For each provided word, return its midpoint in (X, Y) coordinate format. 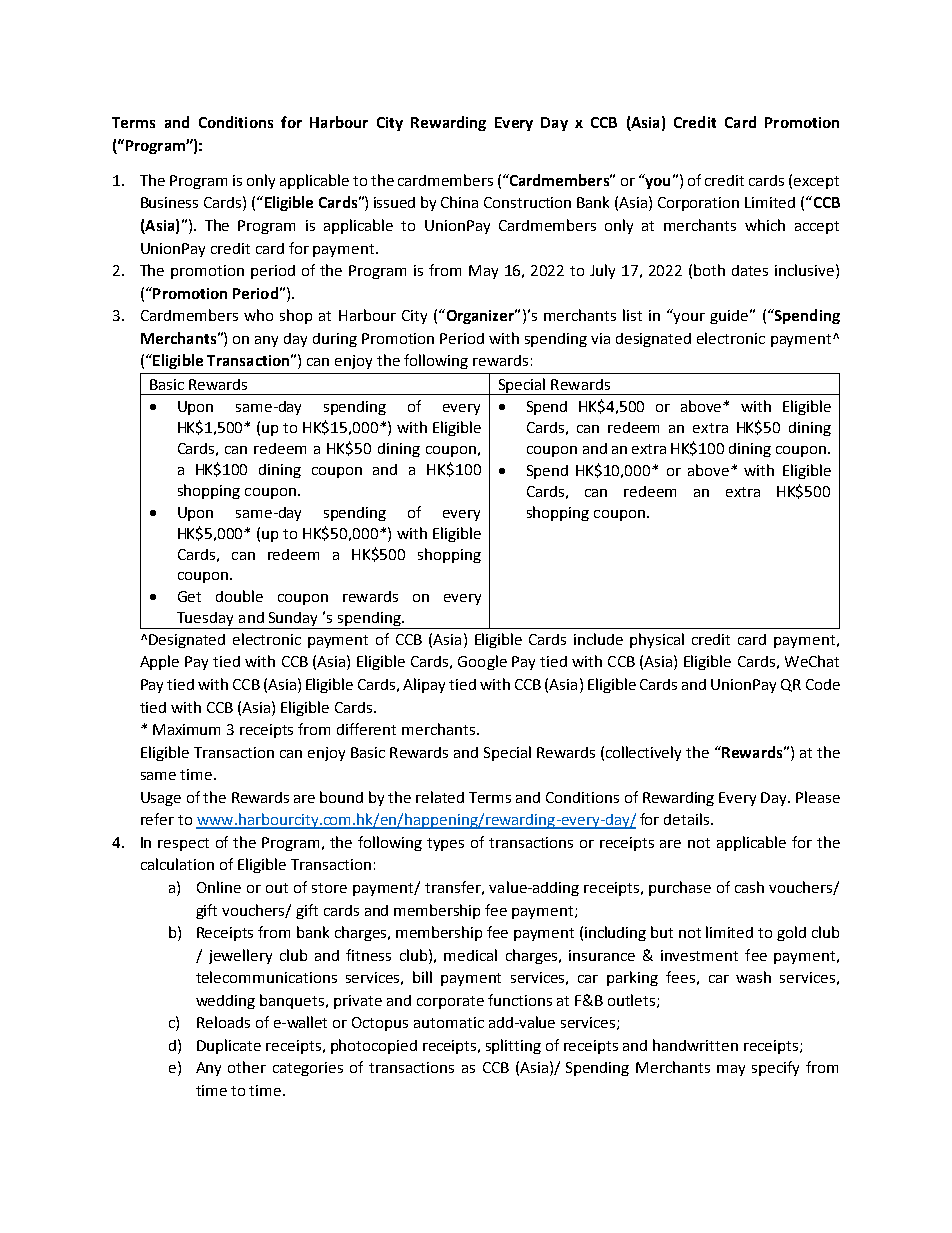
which (765, 225)
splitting (513, 1046)
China (459, 202)
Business (169, 202)
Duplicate (229, 1046)
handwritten (695, 1045)
